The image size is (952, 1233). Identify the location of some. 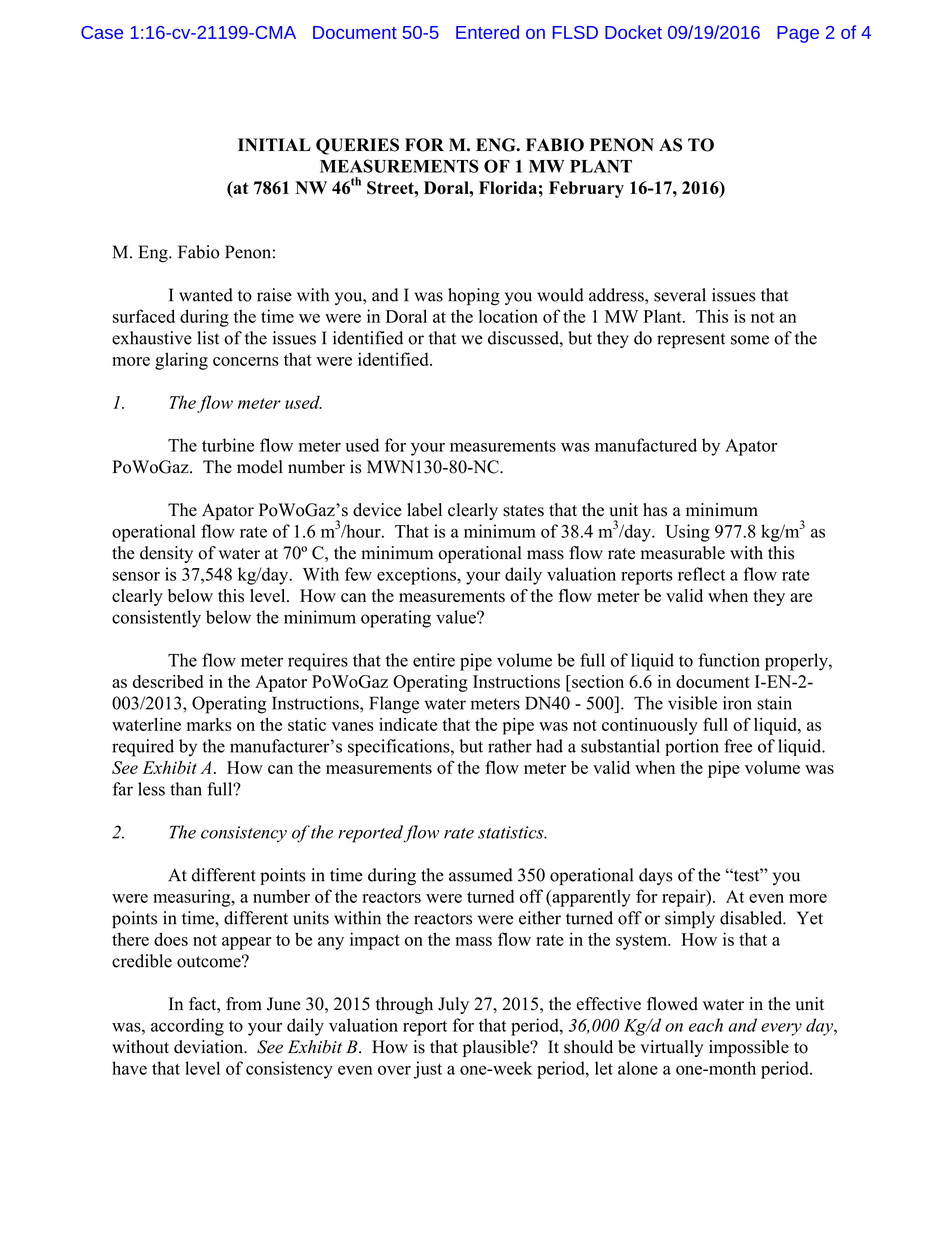
(750, 340).
